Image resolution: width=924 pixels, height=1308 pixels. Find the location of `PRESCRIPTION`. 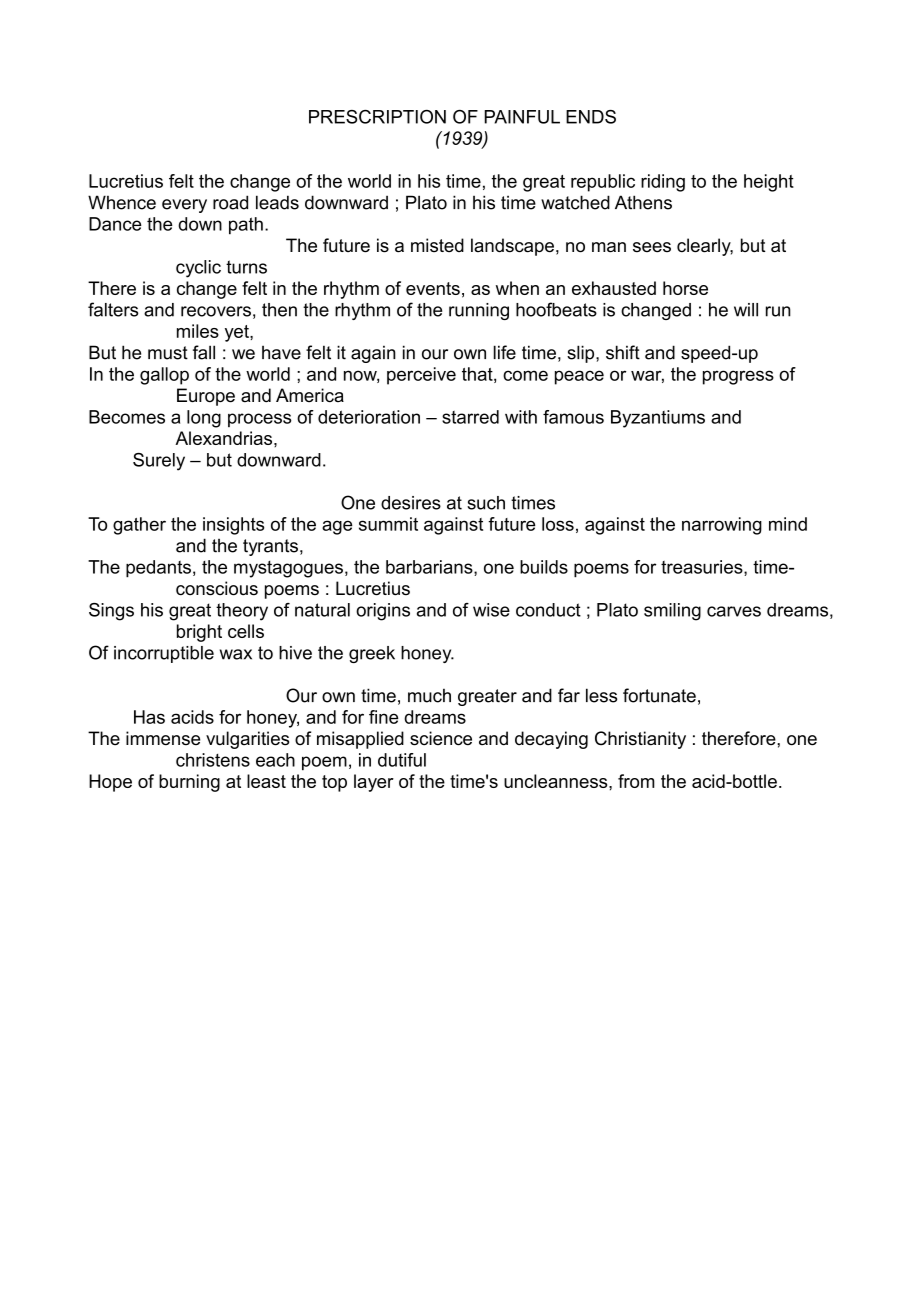

PRESCRIPTION is located at coordinates (377, 117).
